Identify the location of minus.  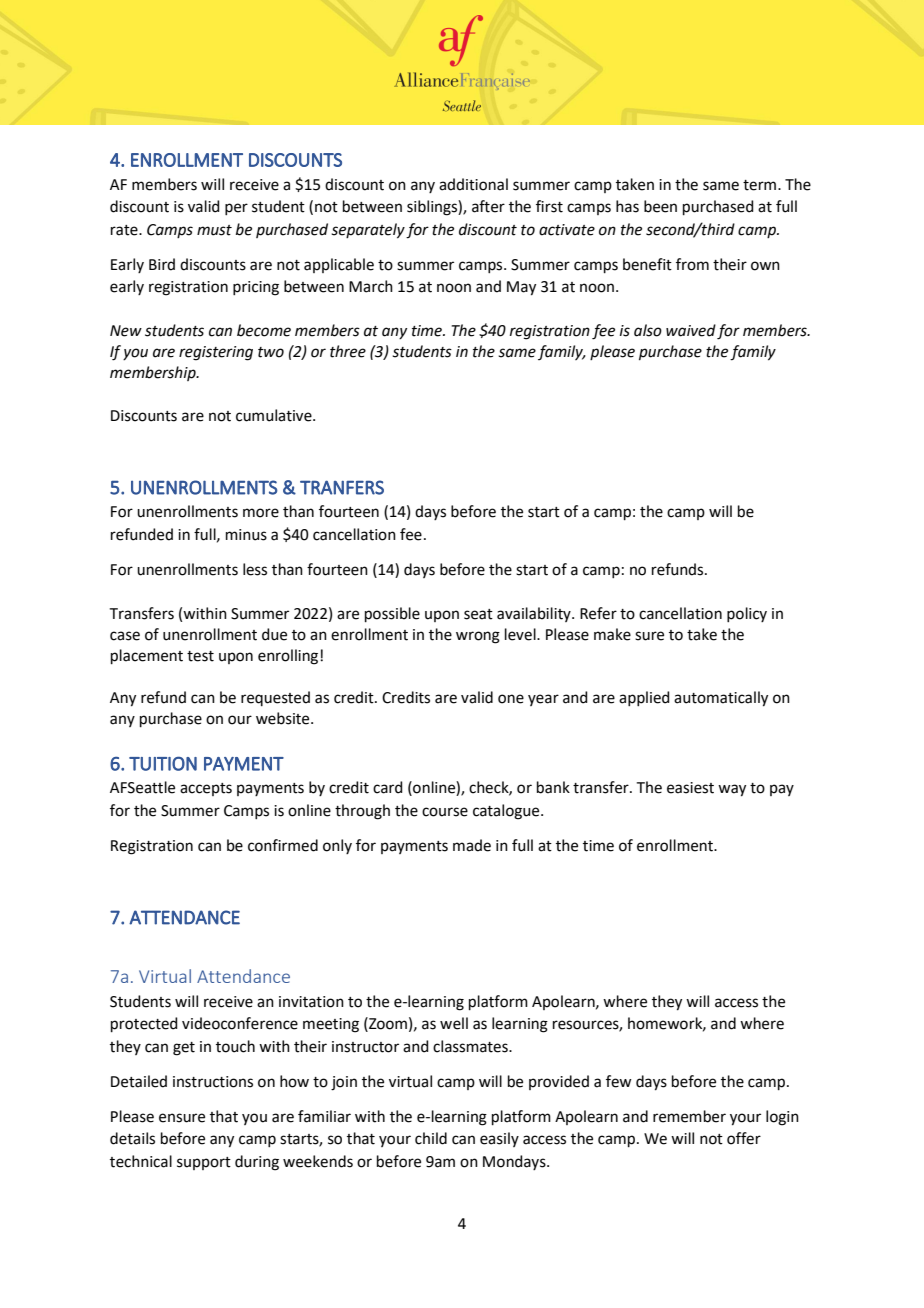
(246, 535).
